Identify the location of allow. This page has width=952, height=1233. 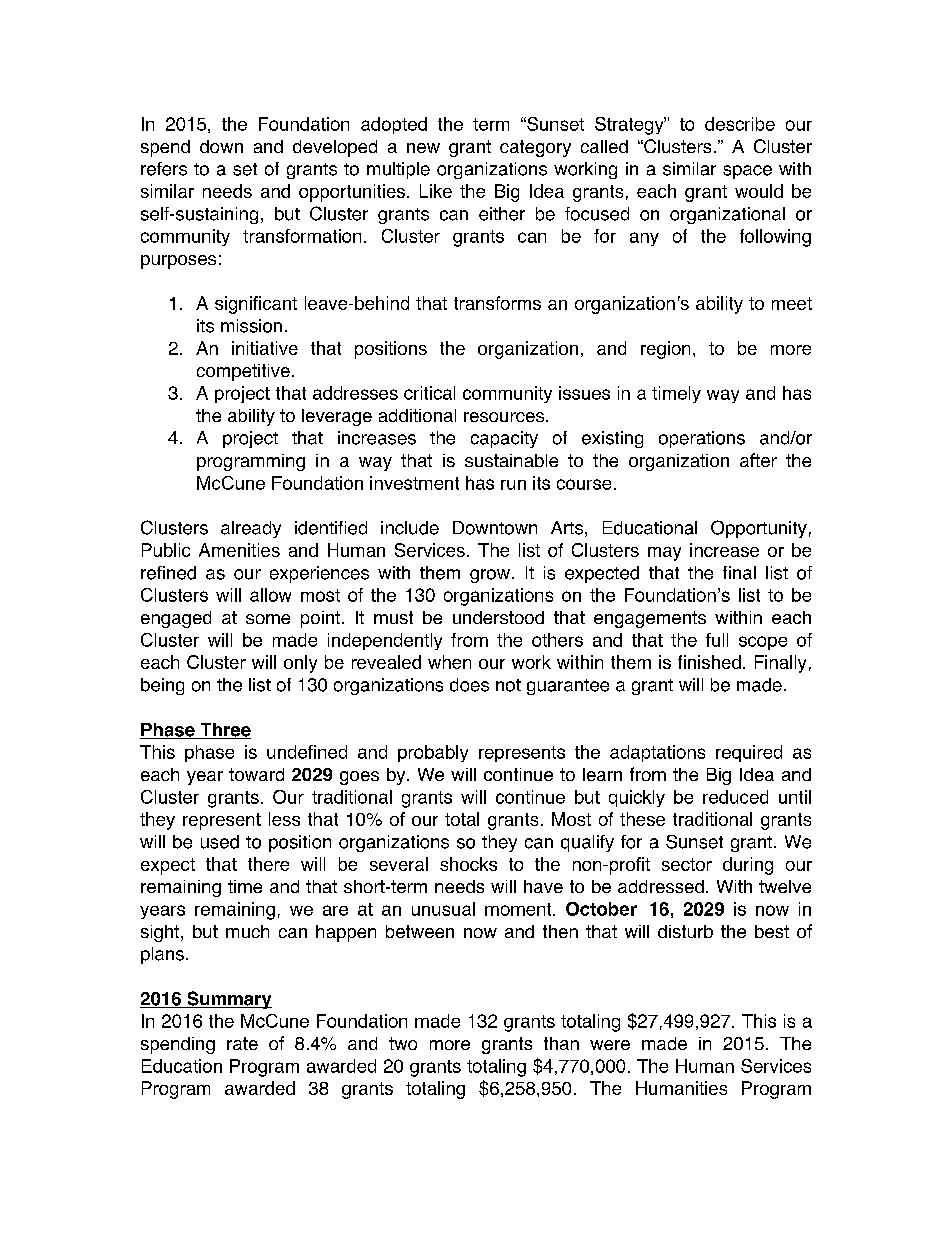
(270, 595).
